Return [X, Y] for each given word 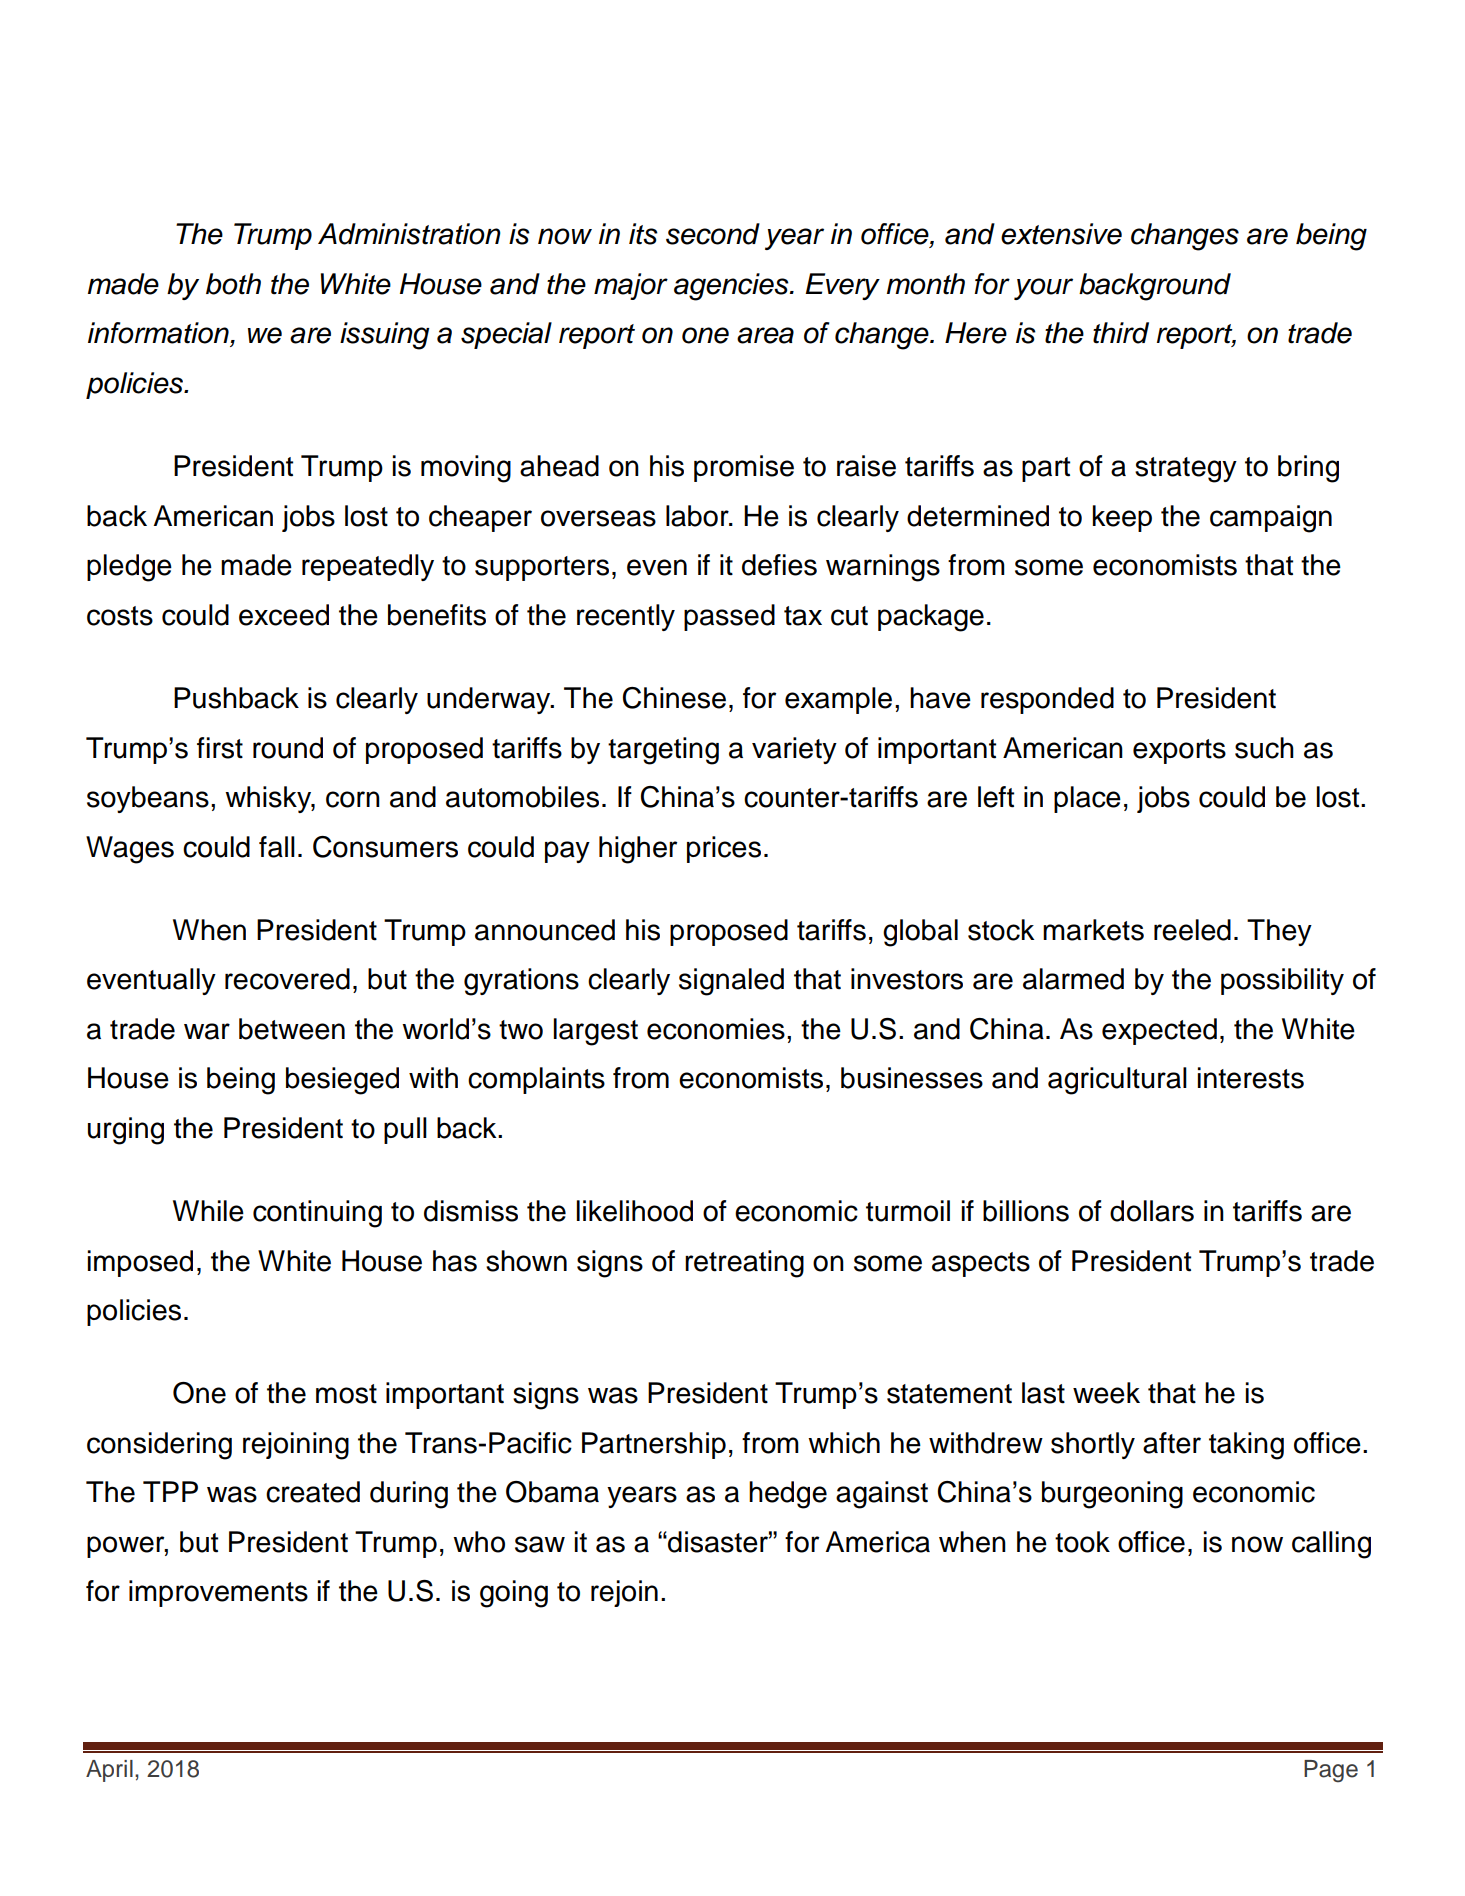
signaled [731, 982]
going [514, 1594]
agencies [732, 287]
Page [1331, 1771]
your [1043, 289]
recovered [287, 979]
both [233, 284]
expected [1159, 1031]
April [109, 1771]
